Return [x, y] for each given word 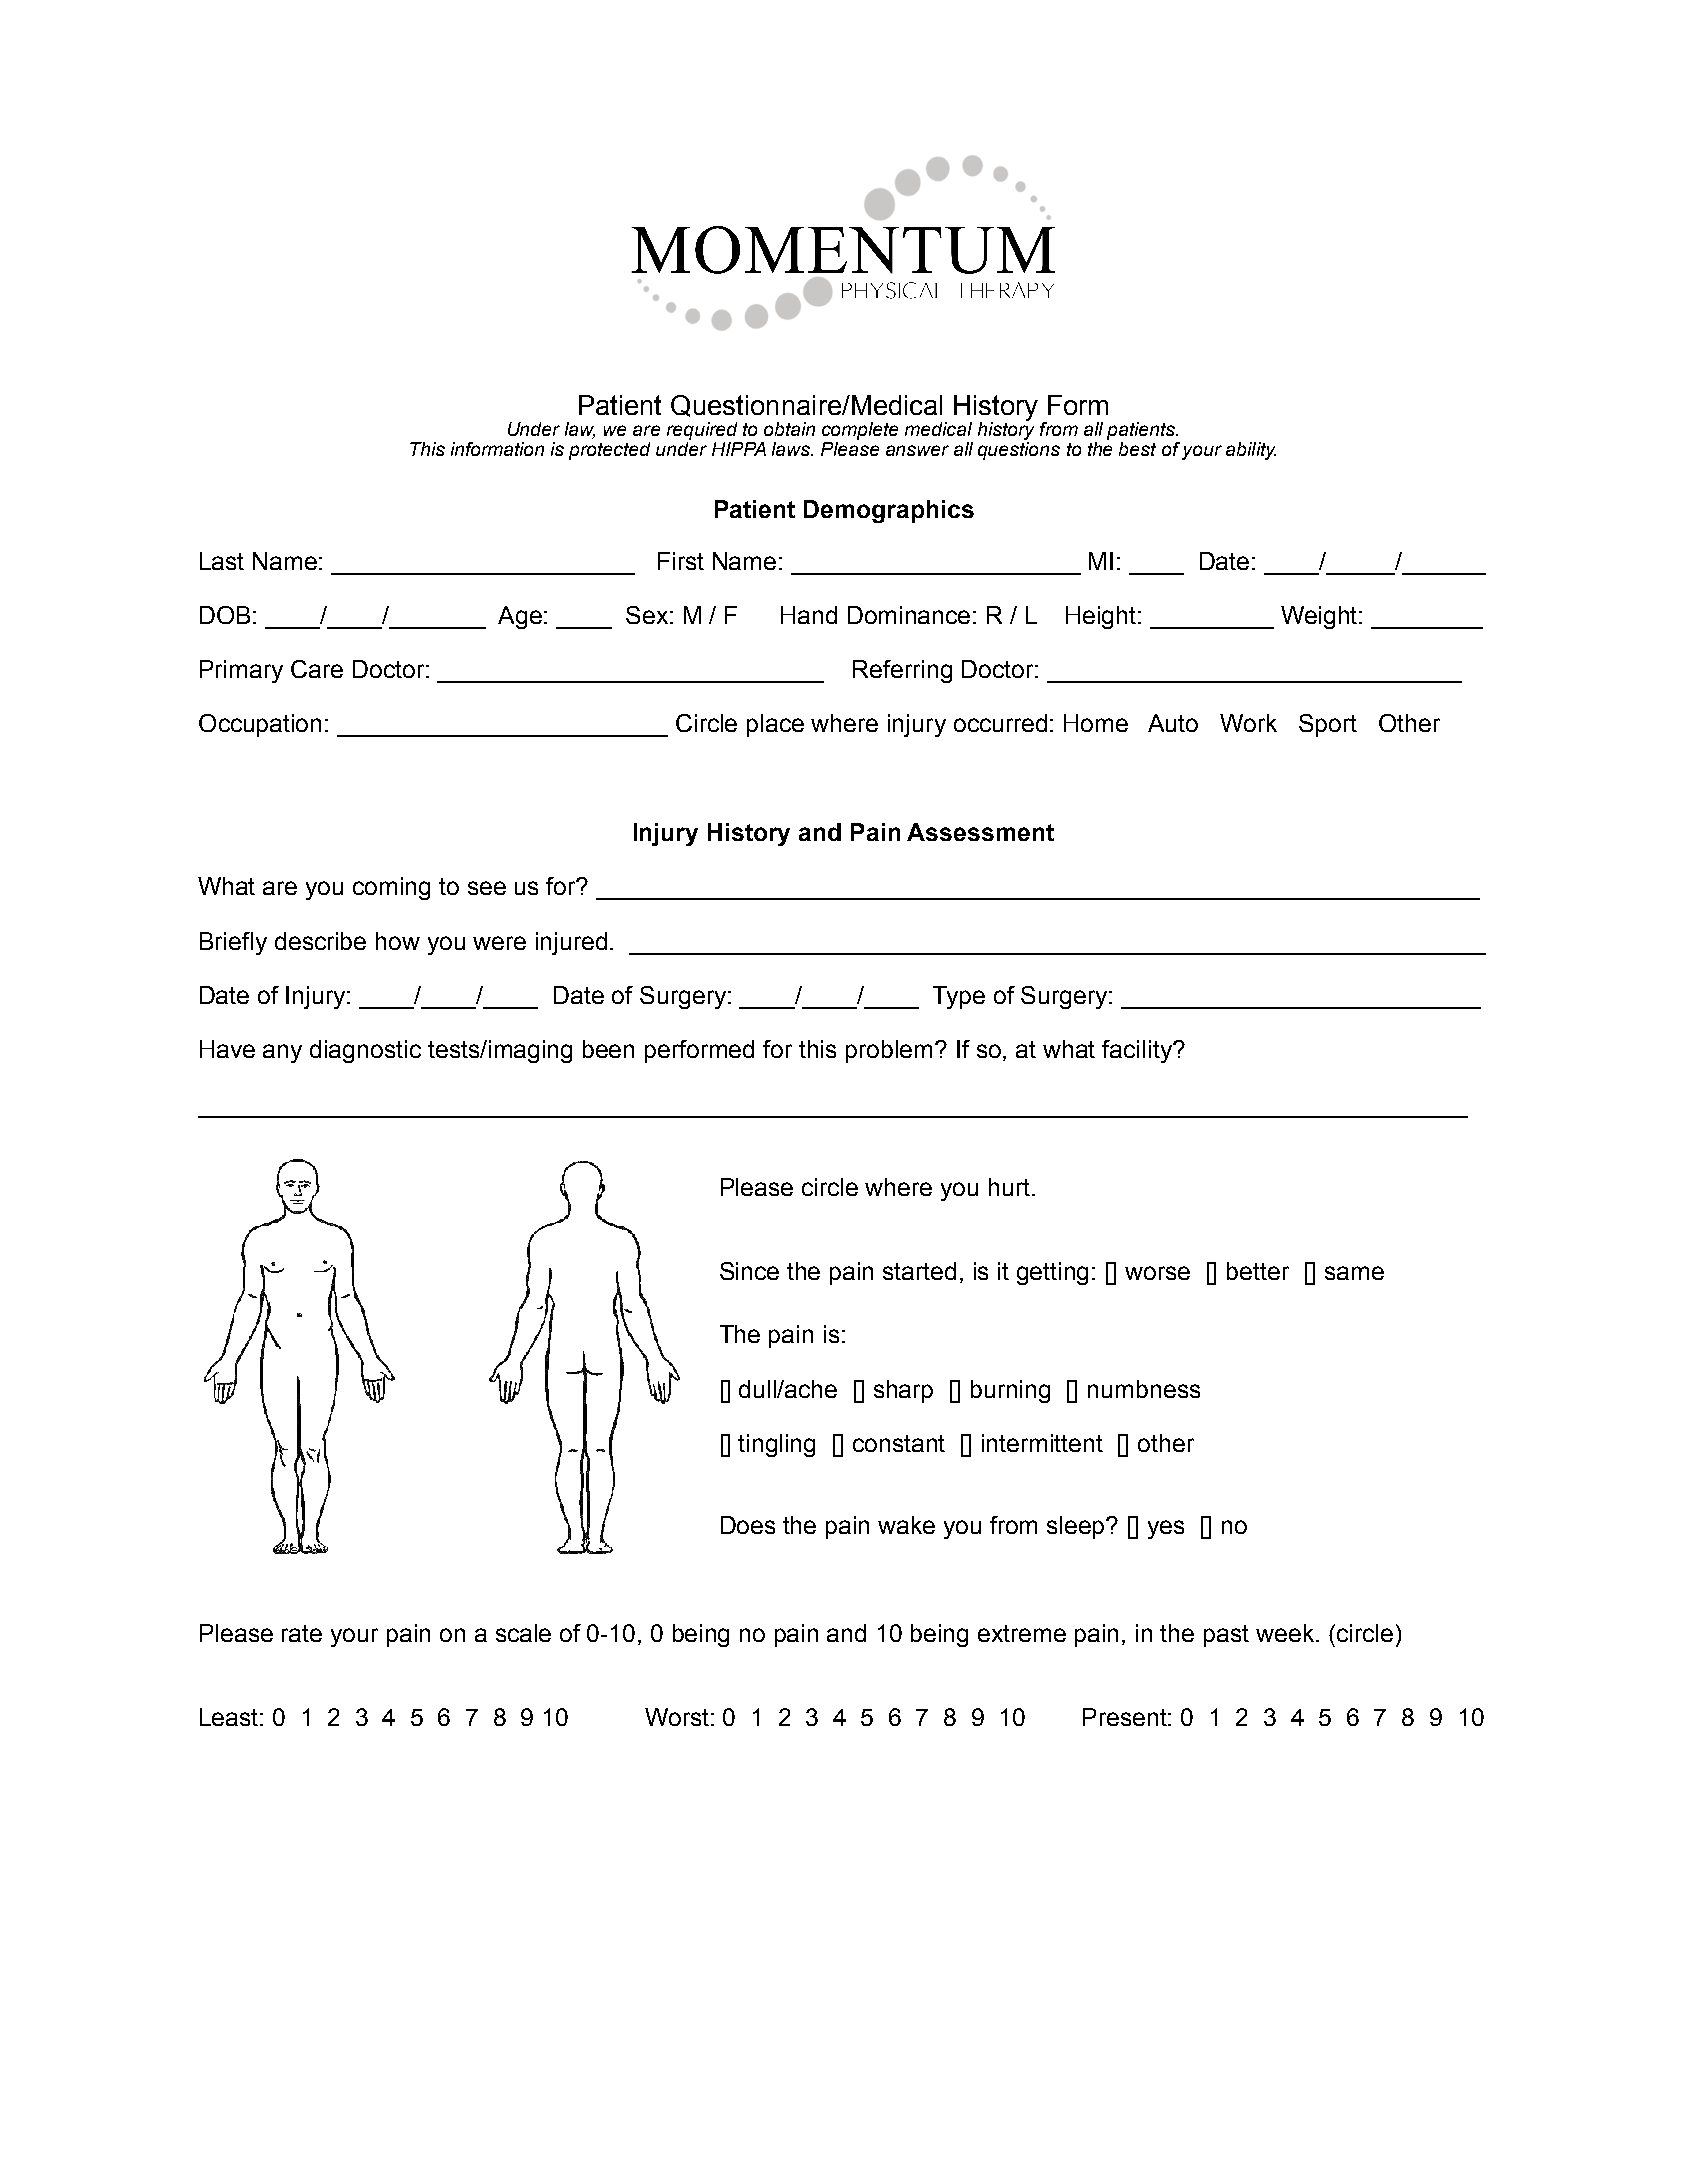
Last [222, 561]
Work [1248, 723]
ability [1251, 451]
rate [302, 1633]
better [1258, 1271]
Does [748, 1525]
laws [792, 449]
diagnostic [365, 1051]
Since [749, 1271]
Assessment [980, 832]
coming [391, 888]
